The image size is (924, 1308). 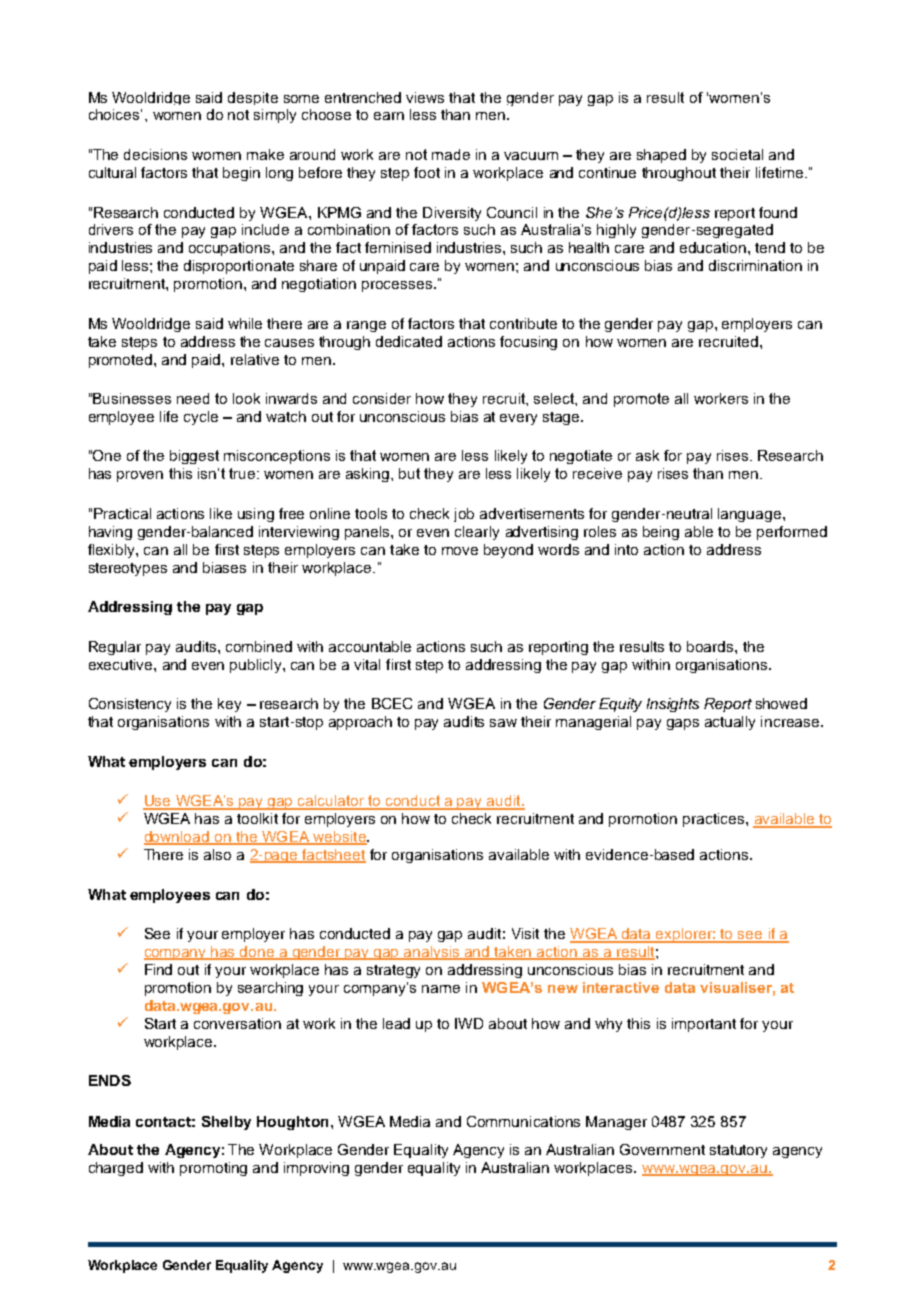 What do you see at coordinates (122, 513) in the screenshot?
I see `Practical` at bounding box center [122, 513].
